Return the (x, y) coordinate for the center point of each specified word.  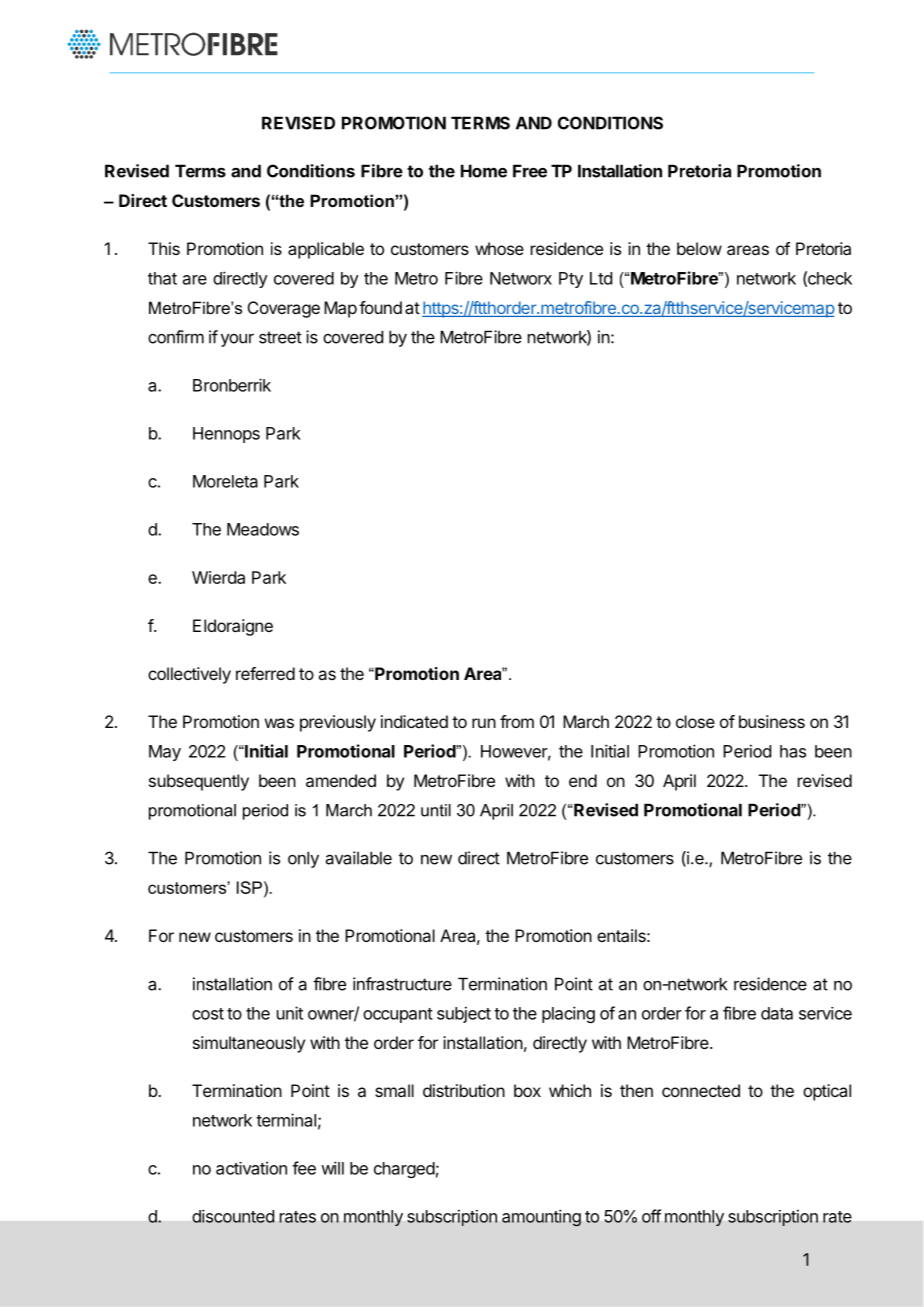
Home (484, 171)
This (164, 248)
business (772, 721)
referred (265, 673)
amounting (541, 1218)
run (484, 723)
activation (251, 1168)
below (699, 248)
